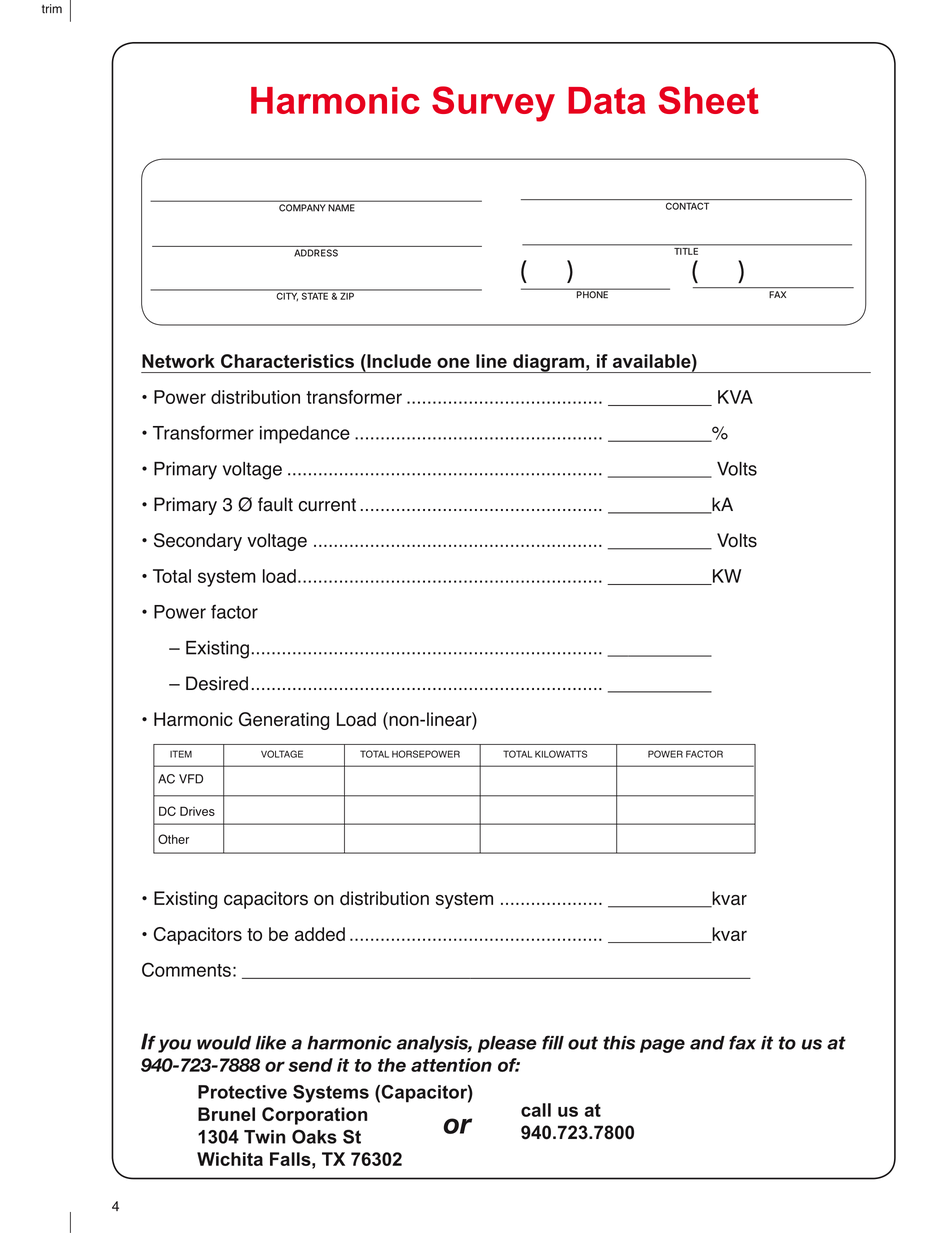  I want to click on Include, so click(398, 361).
